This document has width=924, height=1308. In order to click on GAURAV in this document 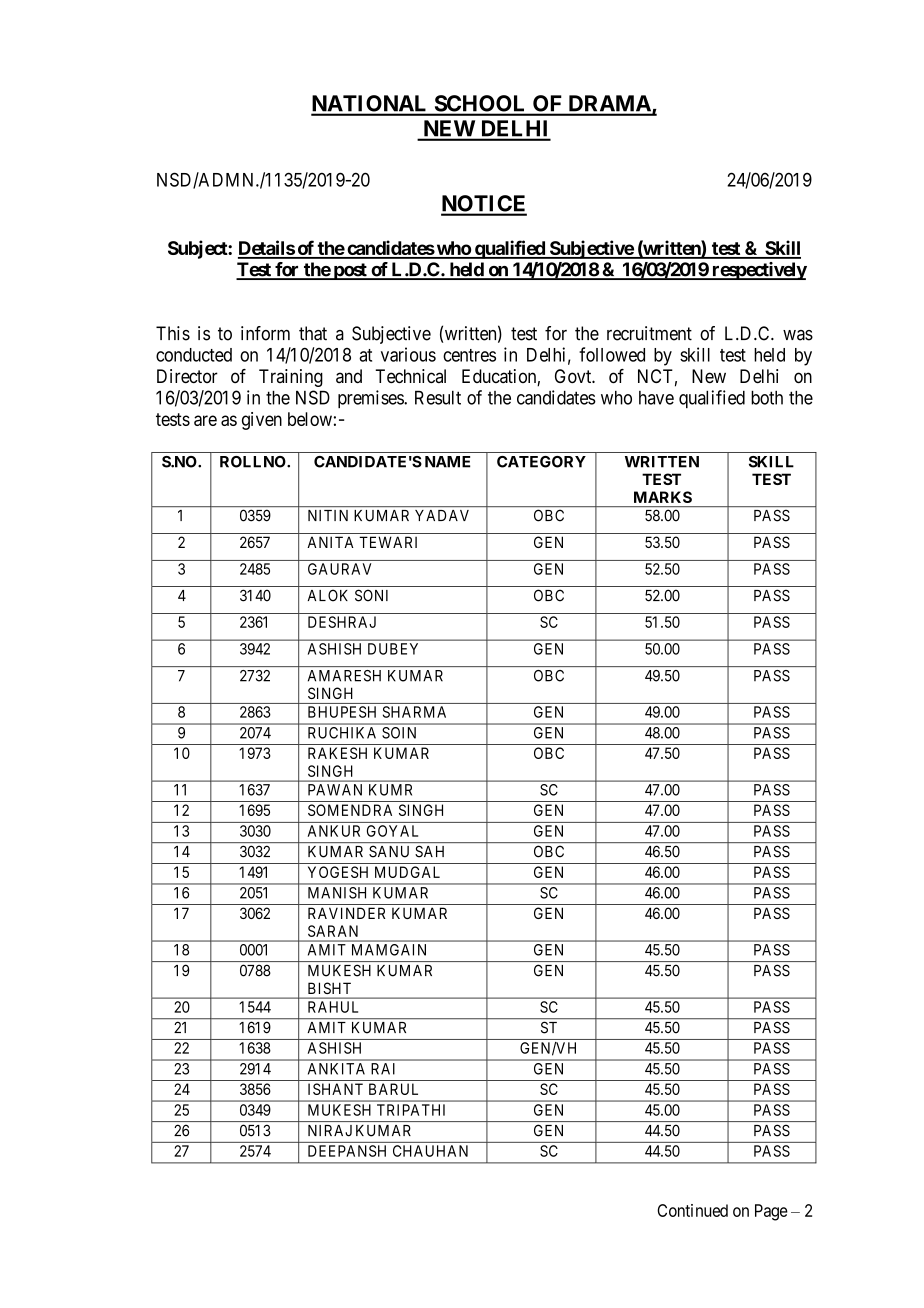, I will do `click(339, 569)`.
